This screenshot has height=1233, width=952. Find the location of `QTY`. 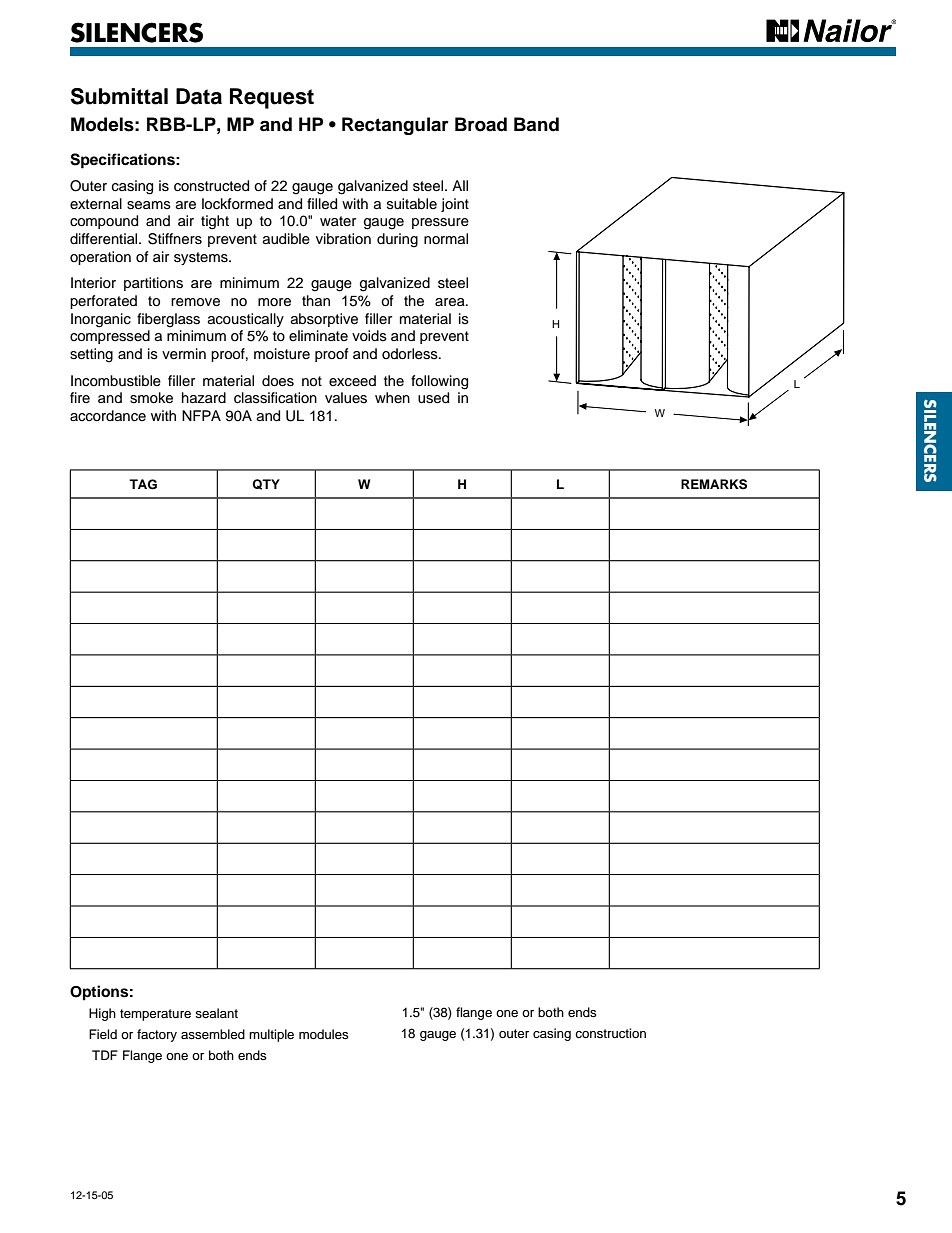

QTY is located at coordinates (266, 484).
